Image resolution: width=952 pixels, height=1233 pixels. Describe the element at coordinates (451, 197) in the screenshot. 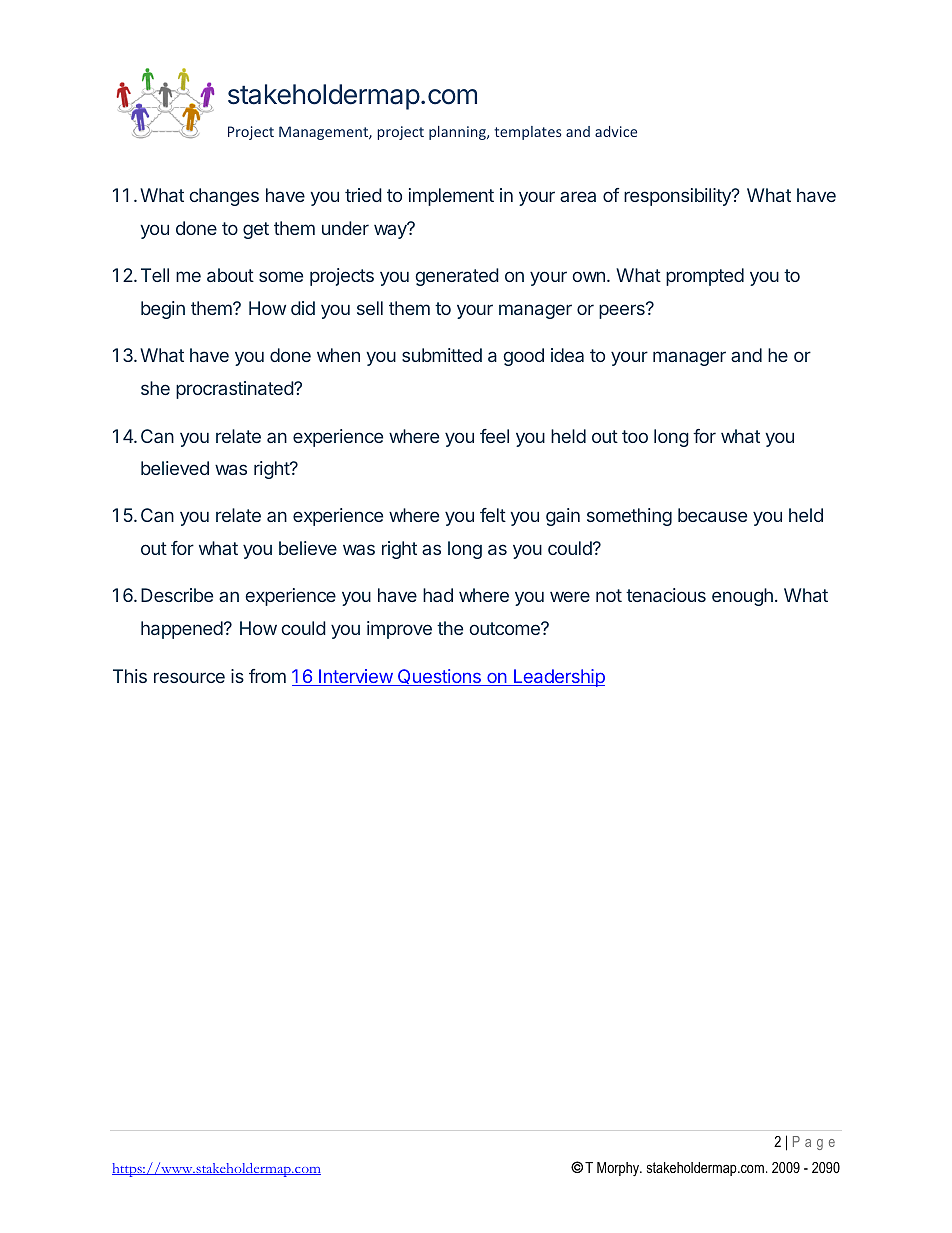

I see `implement` at that location.
